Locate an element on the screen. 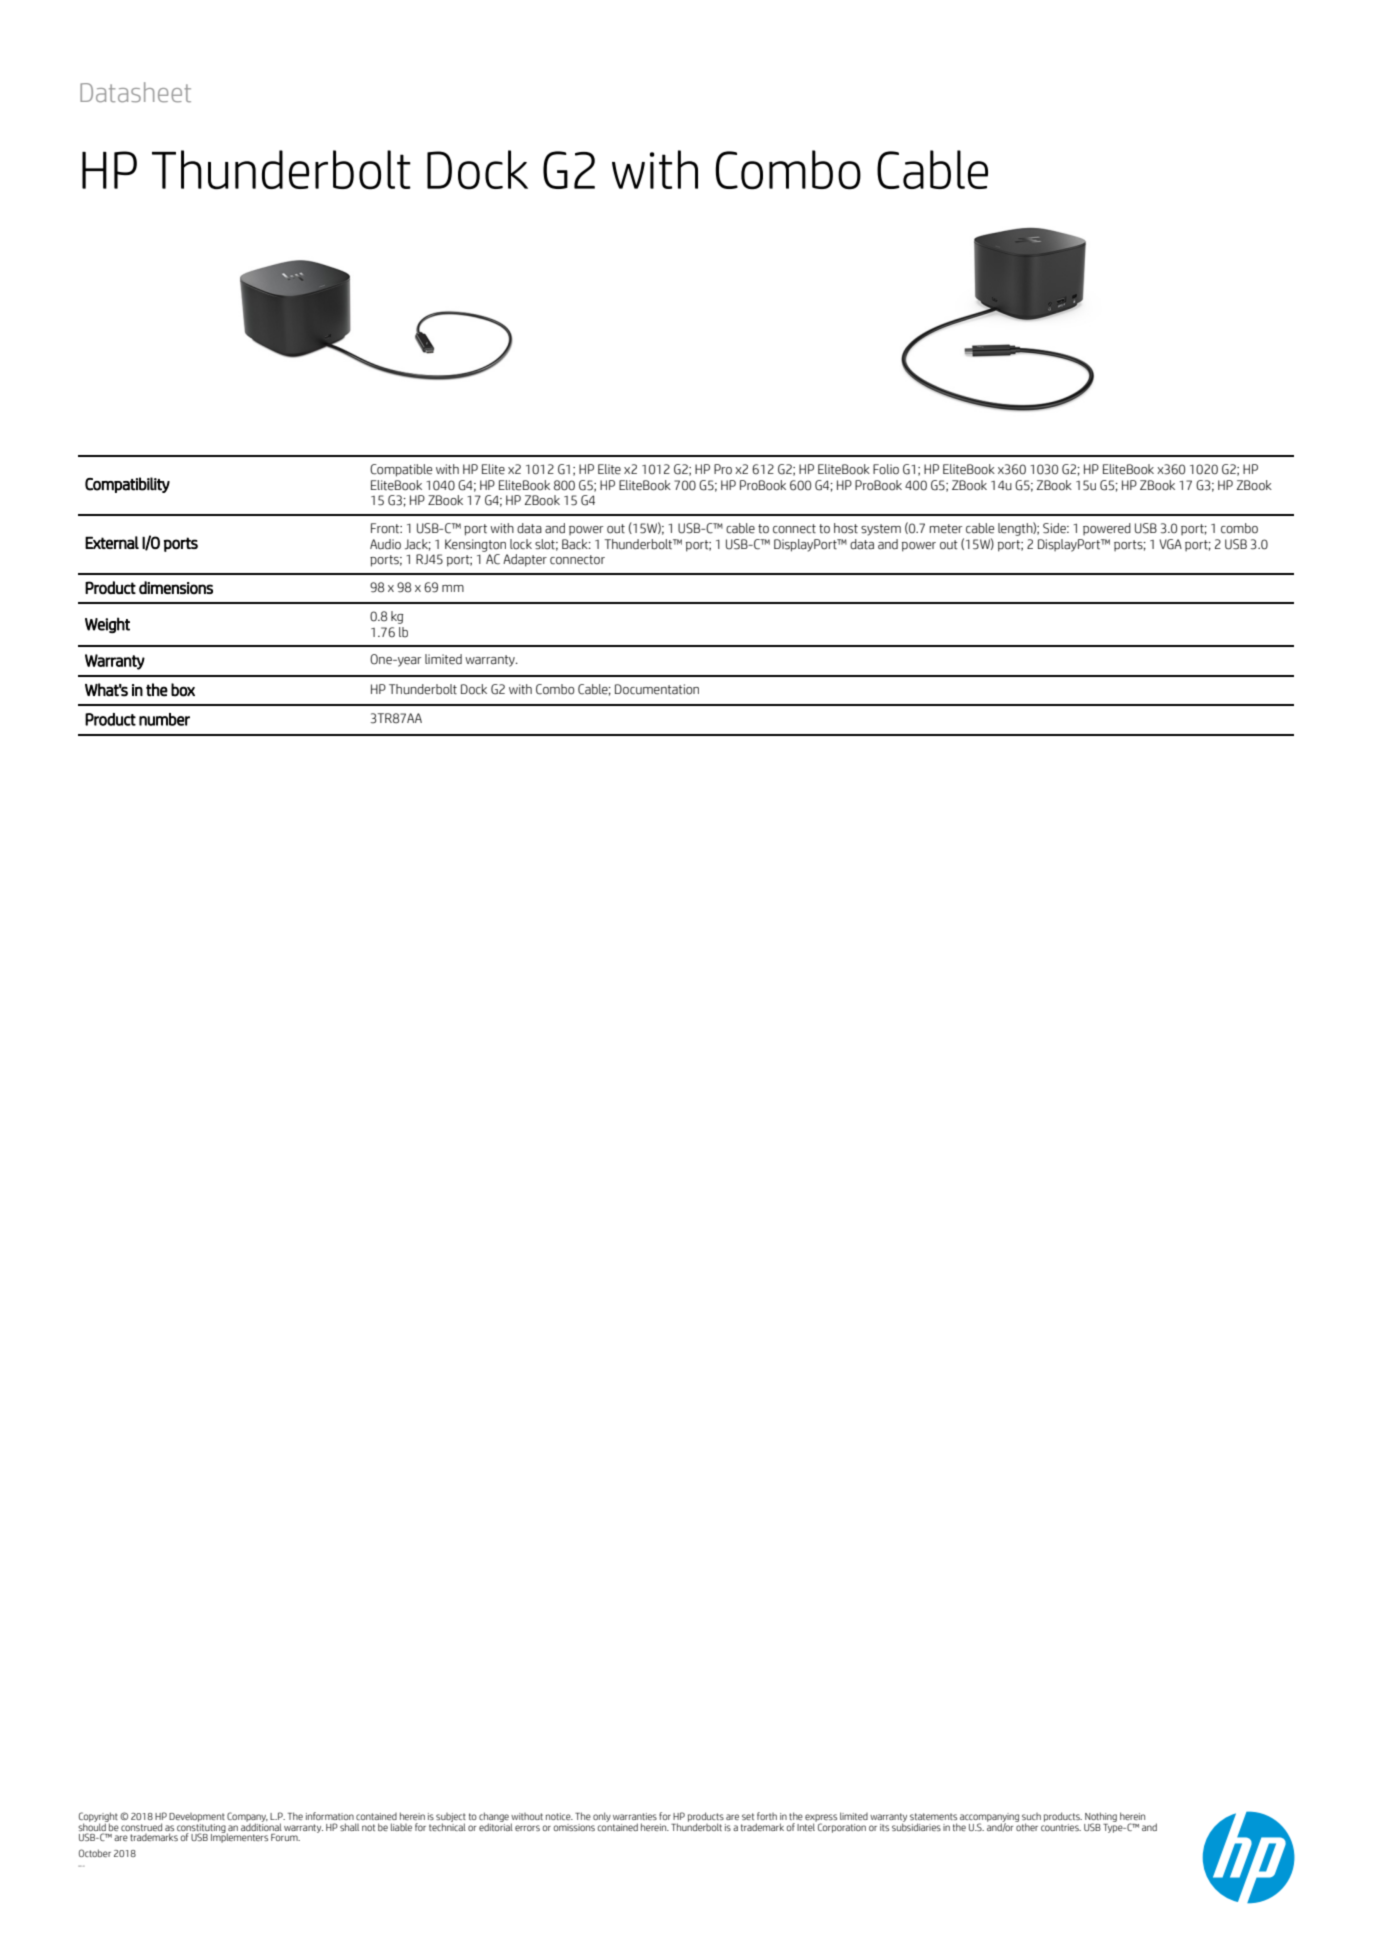  such is located at coordinates (1031, 1816).
